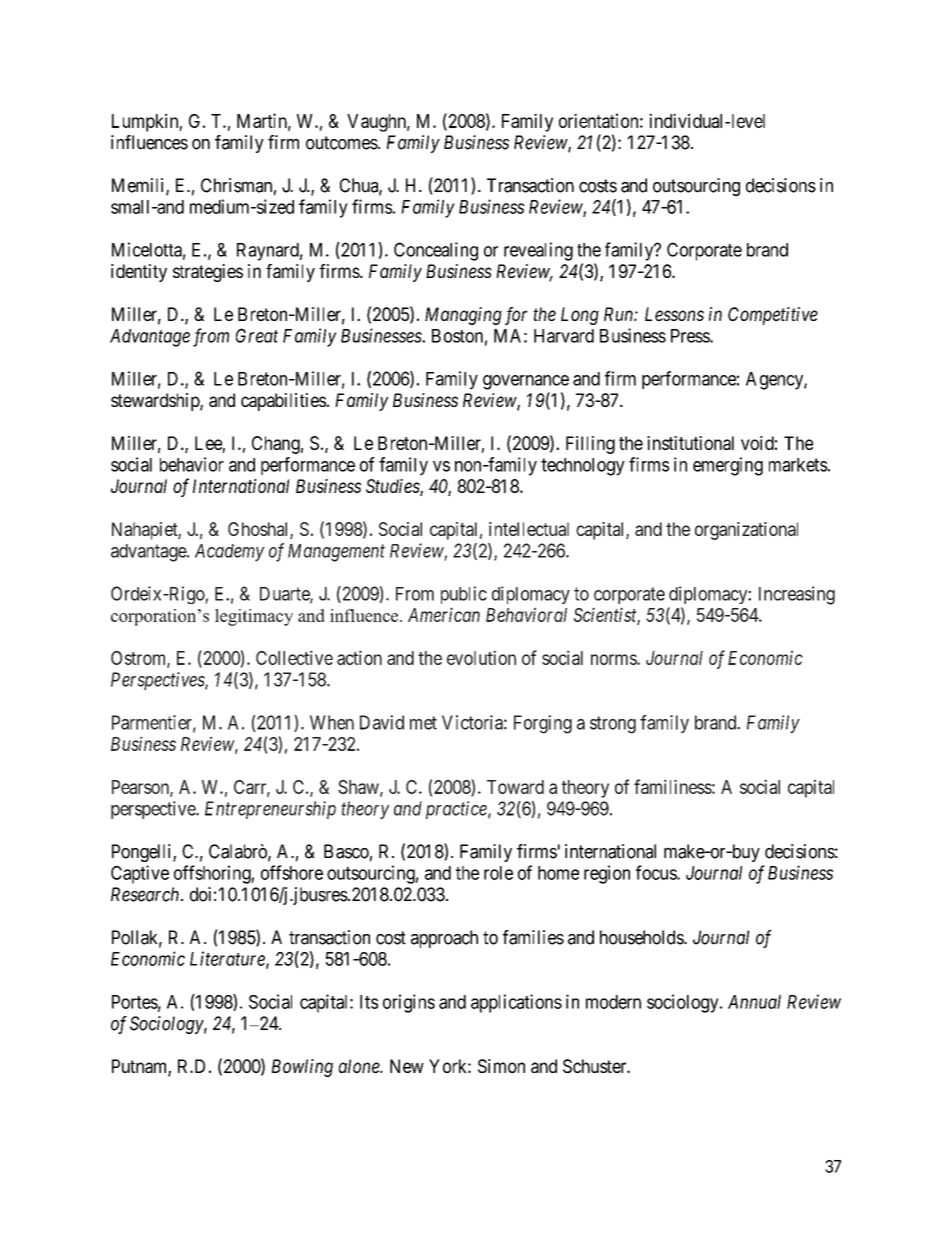 The image size is (952, 1233). I want to click on Concealing, so click(436, 251).
